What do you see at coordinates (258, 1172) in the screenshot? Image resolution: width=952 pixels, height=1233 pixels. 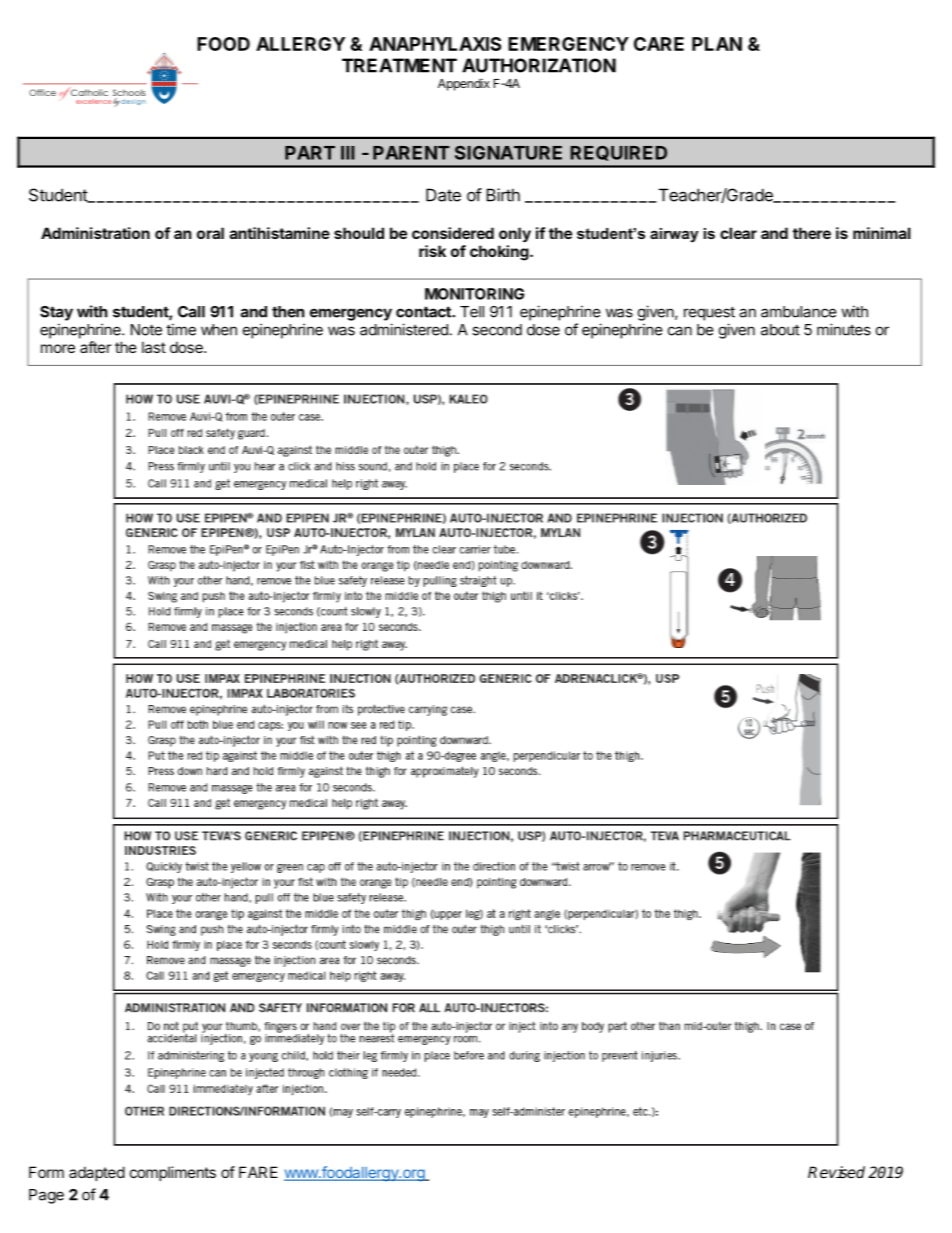 I see `FARE` at bounding box center [258, 1172].
